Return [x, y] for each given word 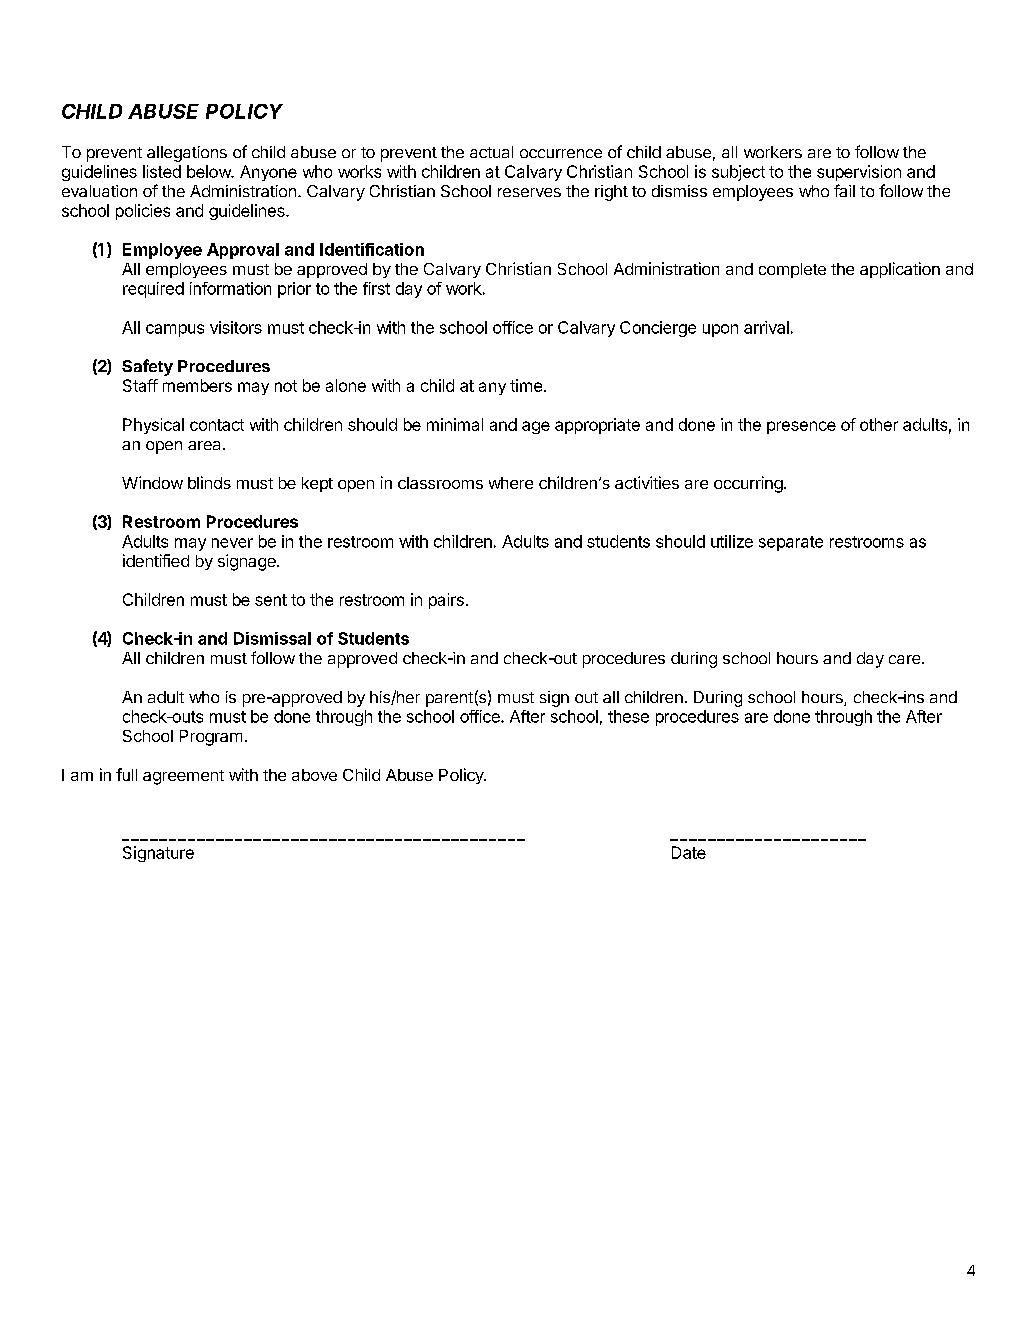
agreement [183, 777]
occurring [748, 484]
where [511, 483]
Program [211, 738]
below [210, 171]
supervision [859, 173]
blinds [209, 482]
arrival [766, 327]
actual [491, 152]
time [526, 385]
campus [175, 330]
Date [689, 852]
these [628, 716]
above [314, 775]
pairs [446, 601]
